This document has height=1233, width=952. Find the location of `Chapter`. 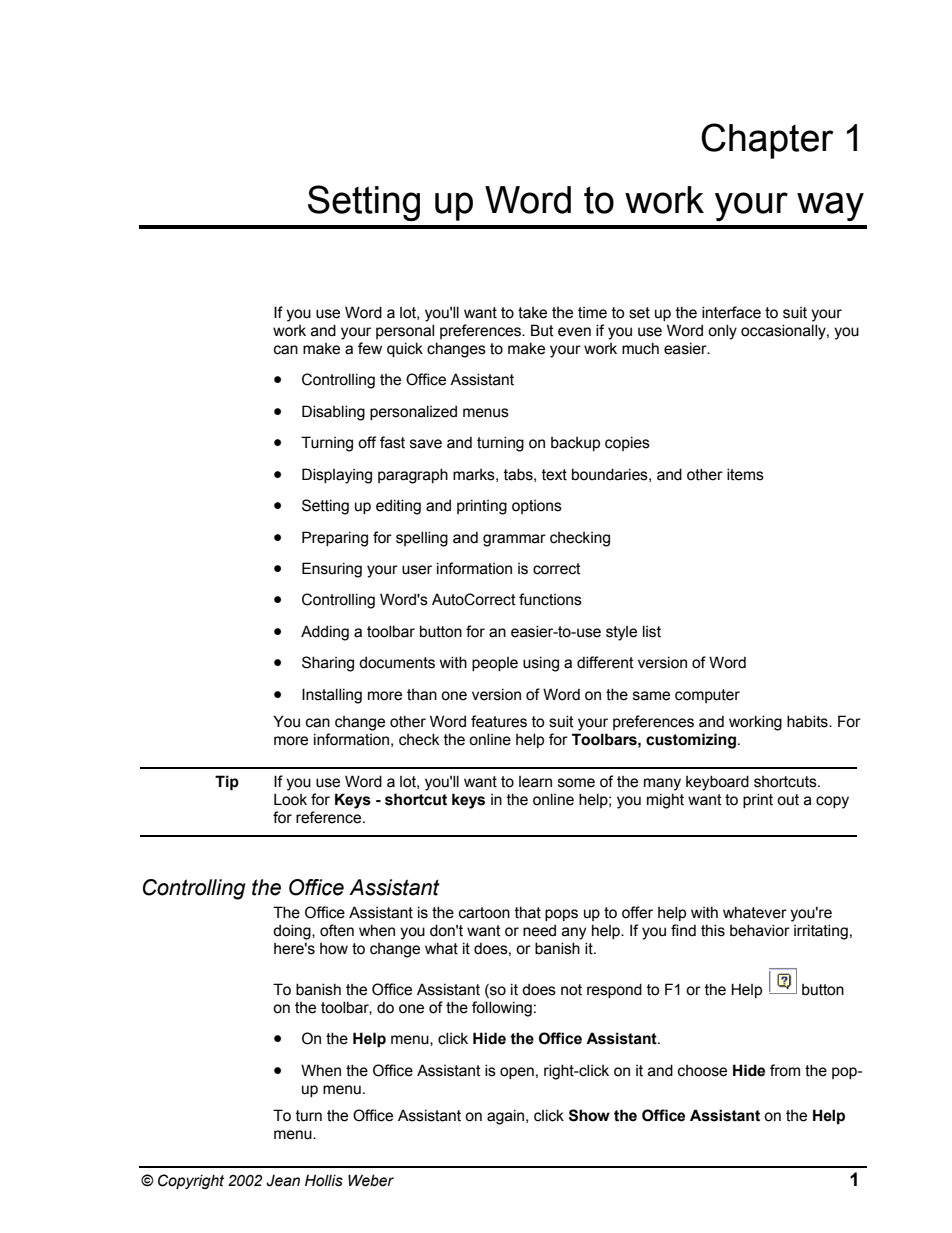

Chapter is located at coordinates (767, 141).
